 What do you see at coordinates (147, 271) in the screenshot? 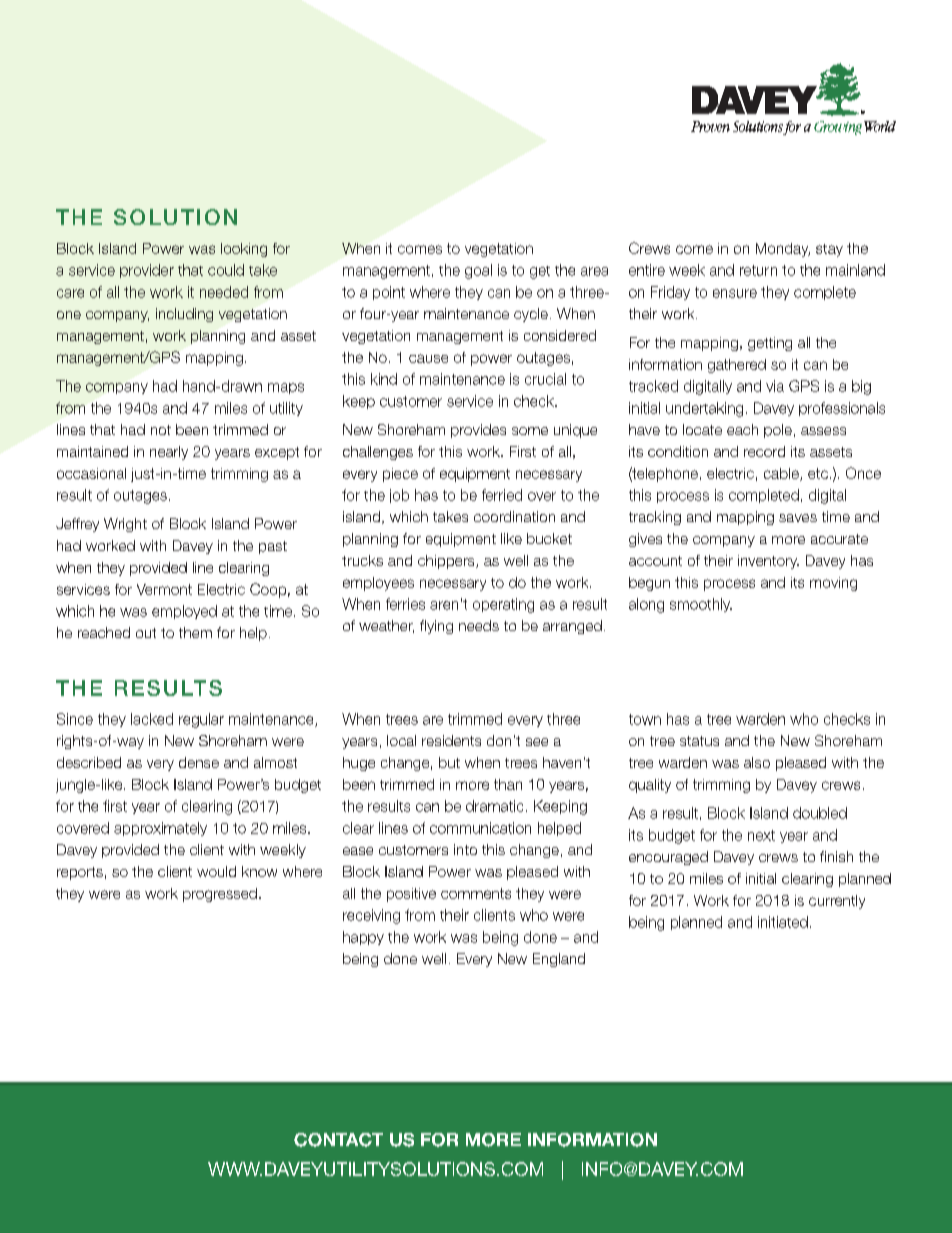
I see `provider` at bounding box center [147, 271].
